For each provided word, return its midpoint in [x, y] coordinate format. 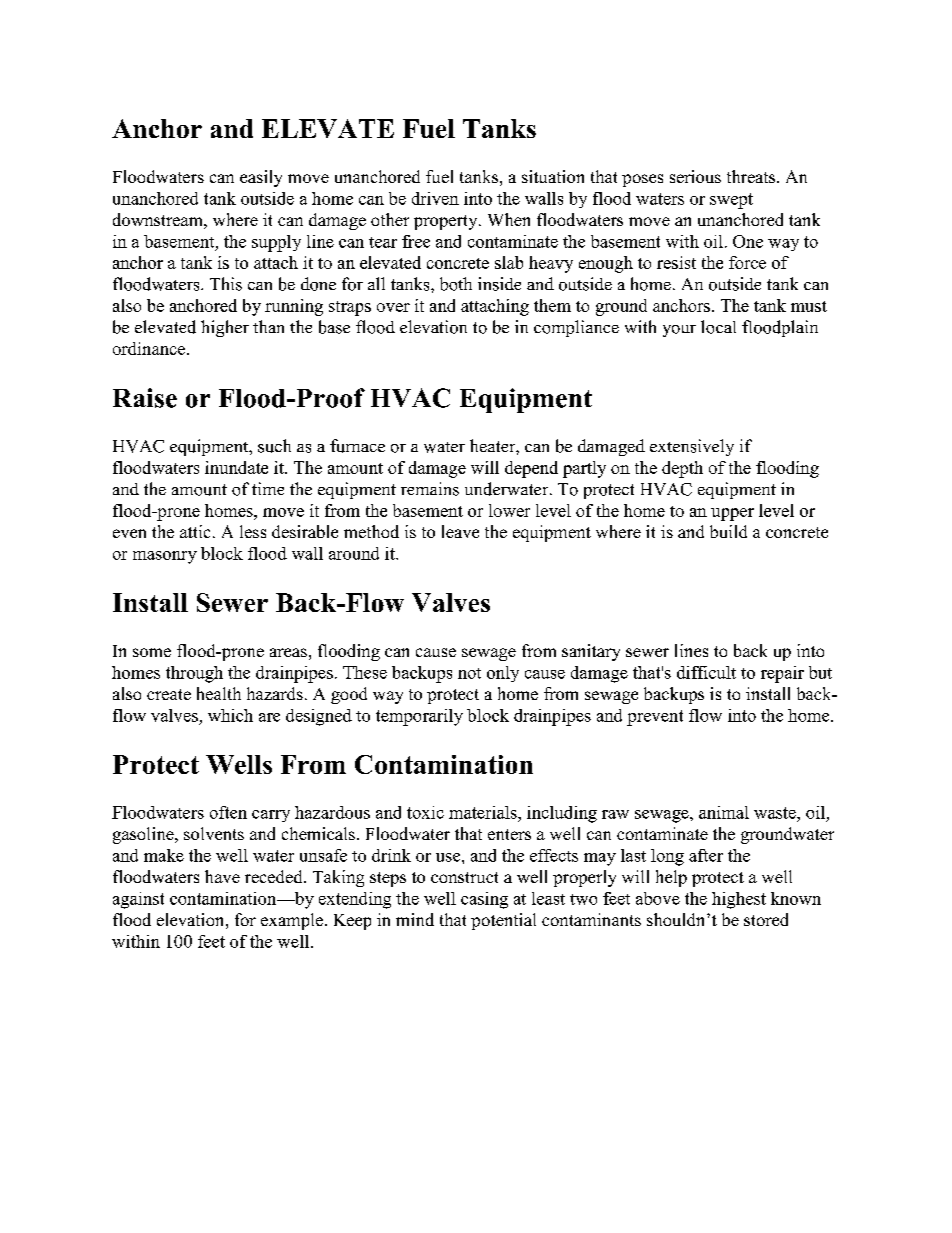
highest [739, 900]
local [718, 327]
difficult [706, 672]
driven [435, 198]
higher [225, 328]
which [230, 715]
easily [261, 178]
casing [484, 900]
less [253, 531]
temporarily [419, 717]
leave [460, 531]
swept [731, 201]
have [222, 876]
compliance [576, 328]
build [728, 531]
